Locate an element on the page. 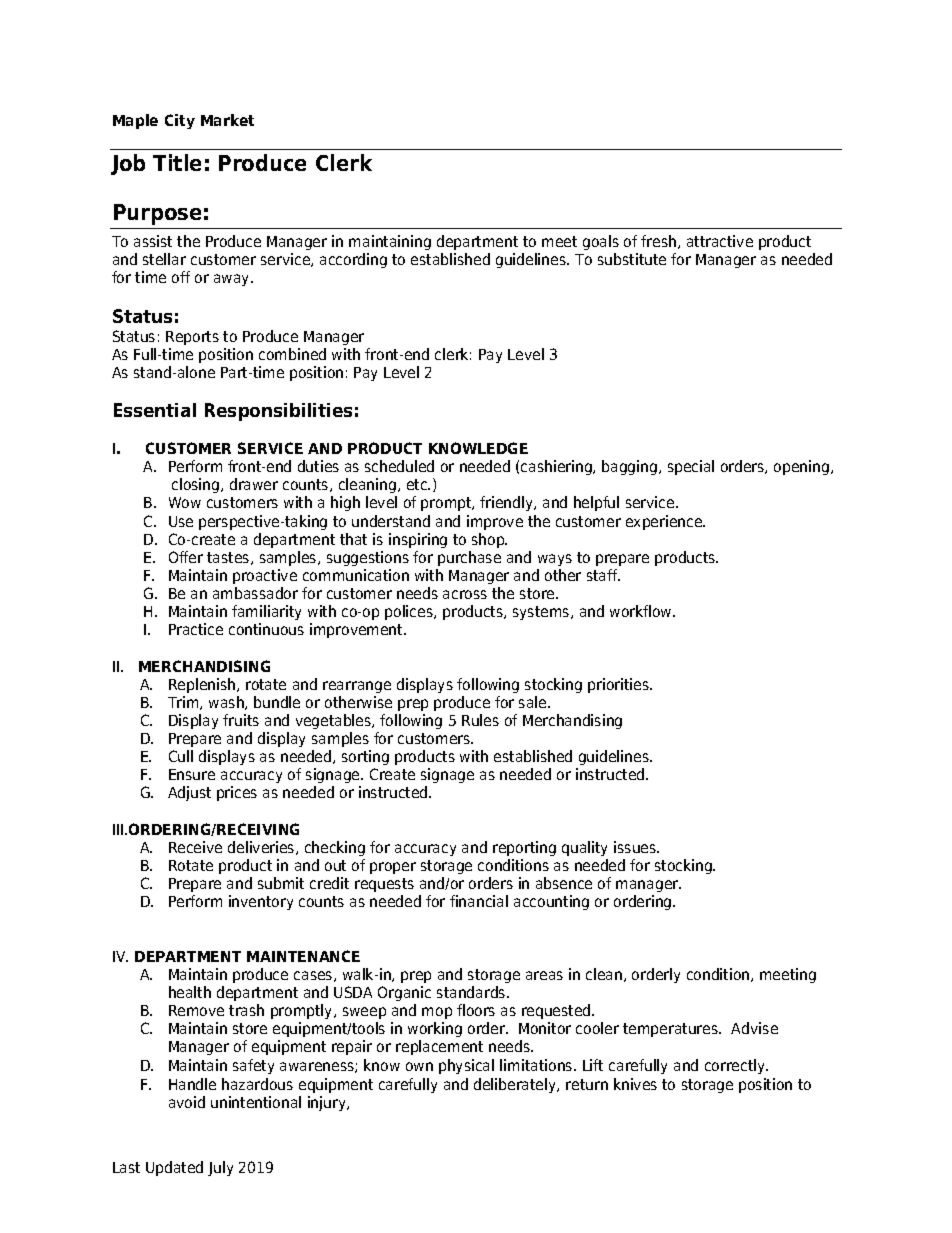 This document has height=1233, width=952. July is located at coordinates (220, 1168).
